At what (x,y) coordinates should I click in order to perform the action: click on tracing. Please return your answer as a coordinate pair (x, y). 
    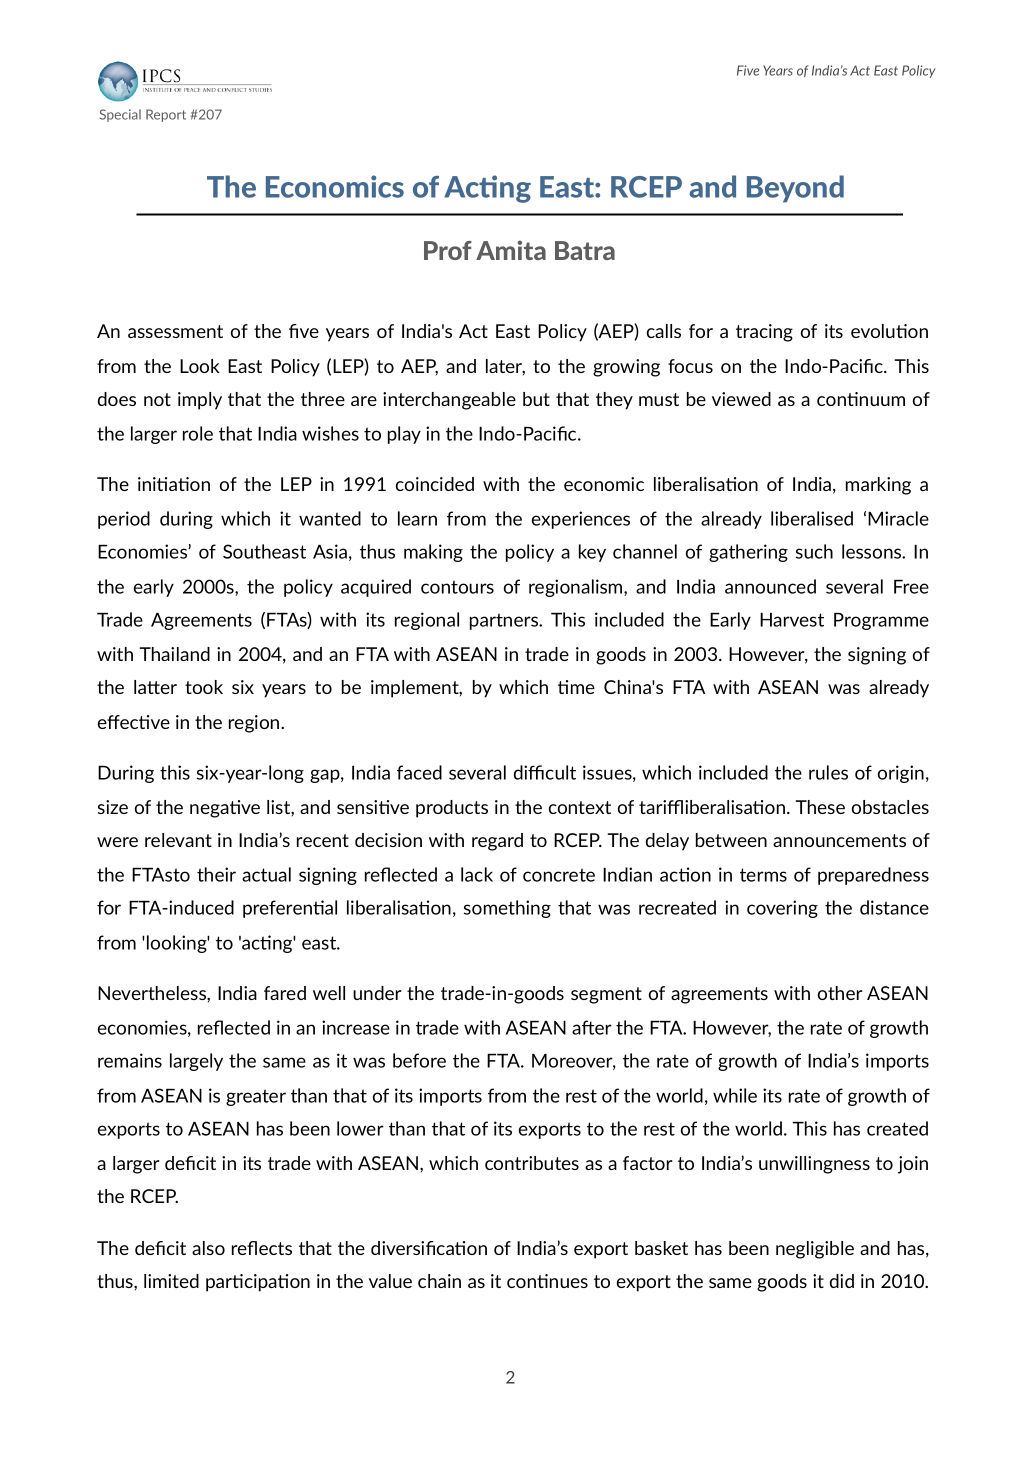
    Looking at the image, I should click on (764, 333).
